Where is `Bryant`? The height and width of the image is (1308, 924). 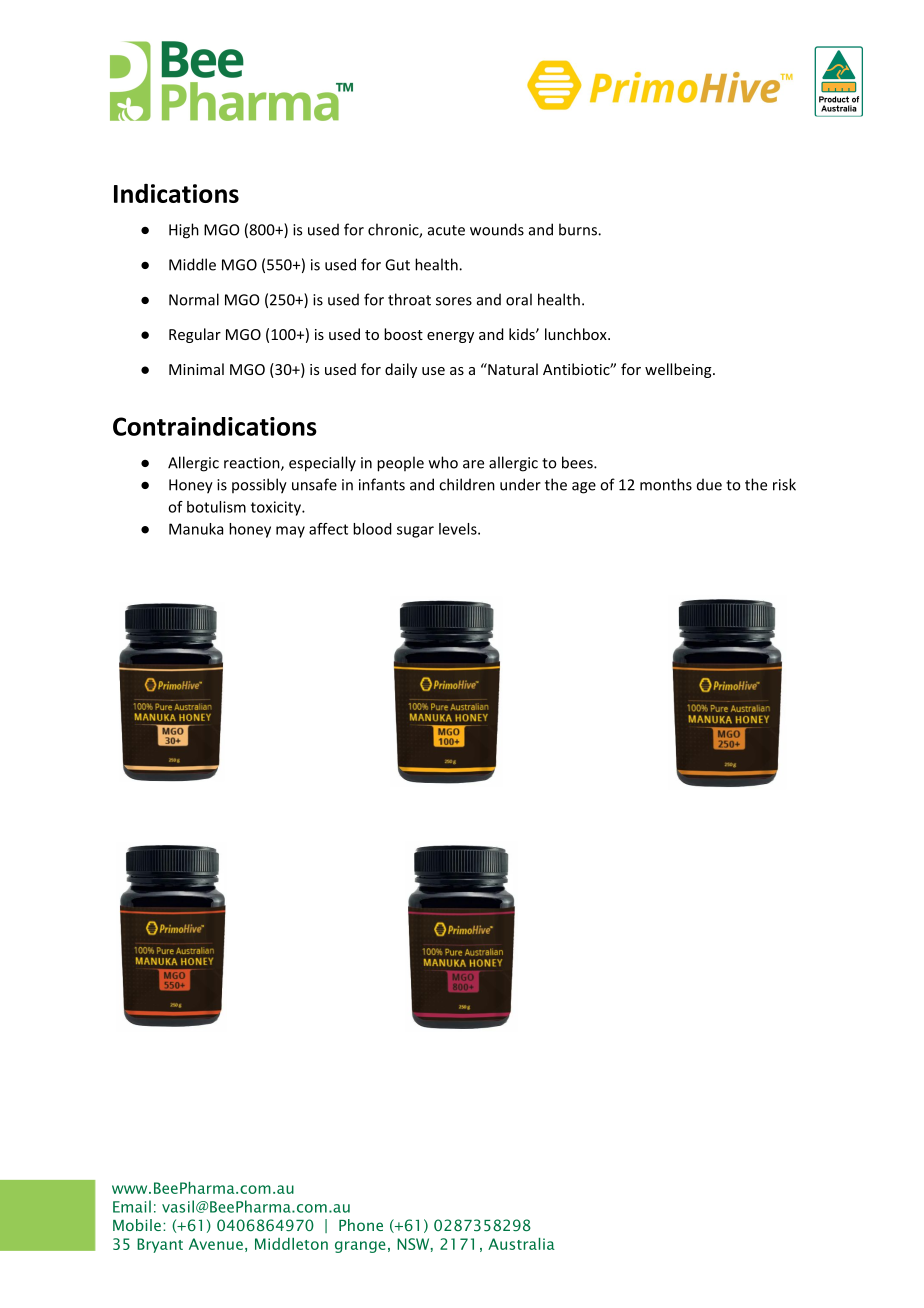
Bryant is located at coordinates (160, 1245).
